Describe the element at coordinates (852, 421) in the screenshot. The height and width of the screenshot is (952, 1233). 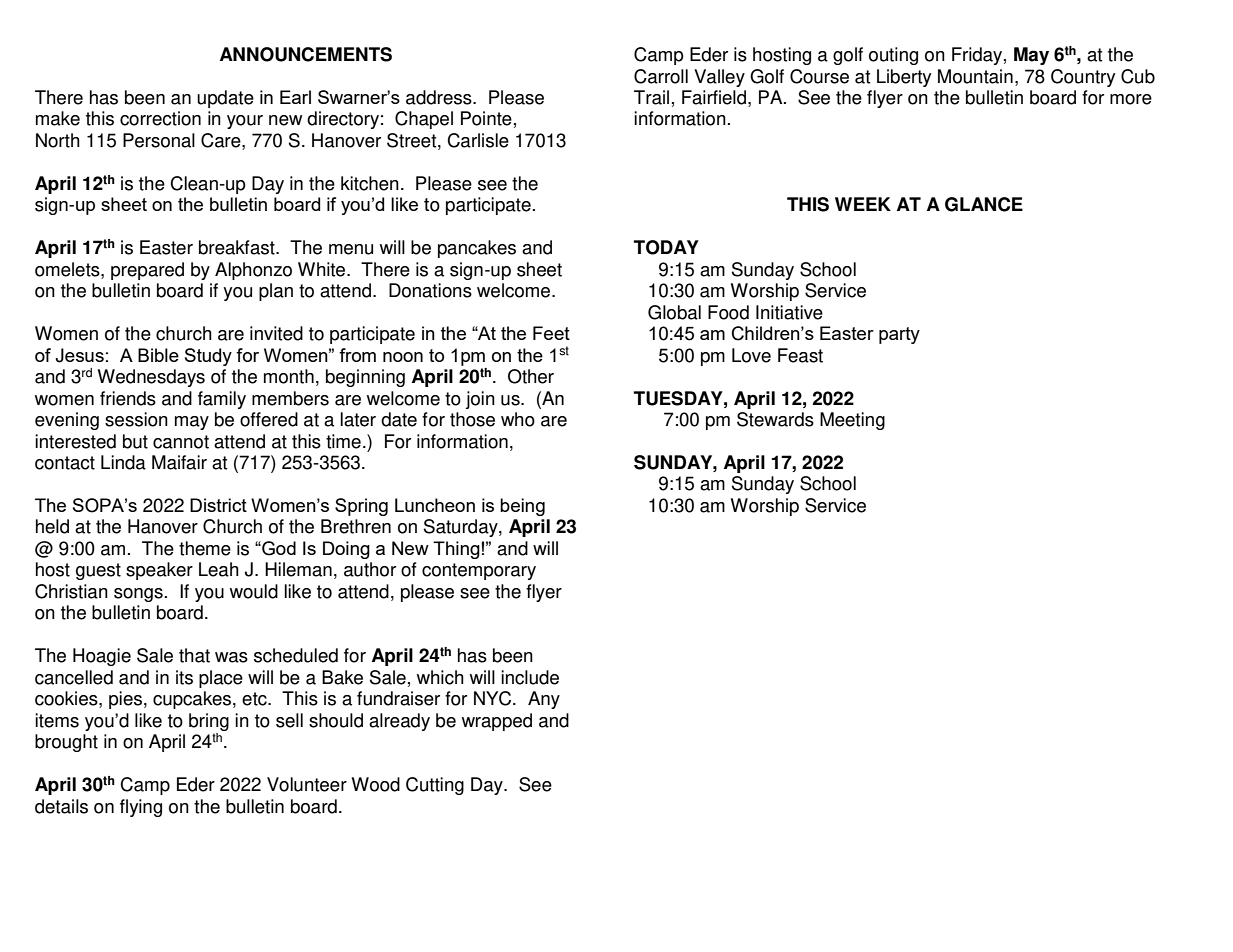
I see `Meeting` at that location.
